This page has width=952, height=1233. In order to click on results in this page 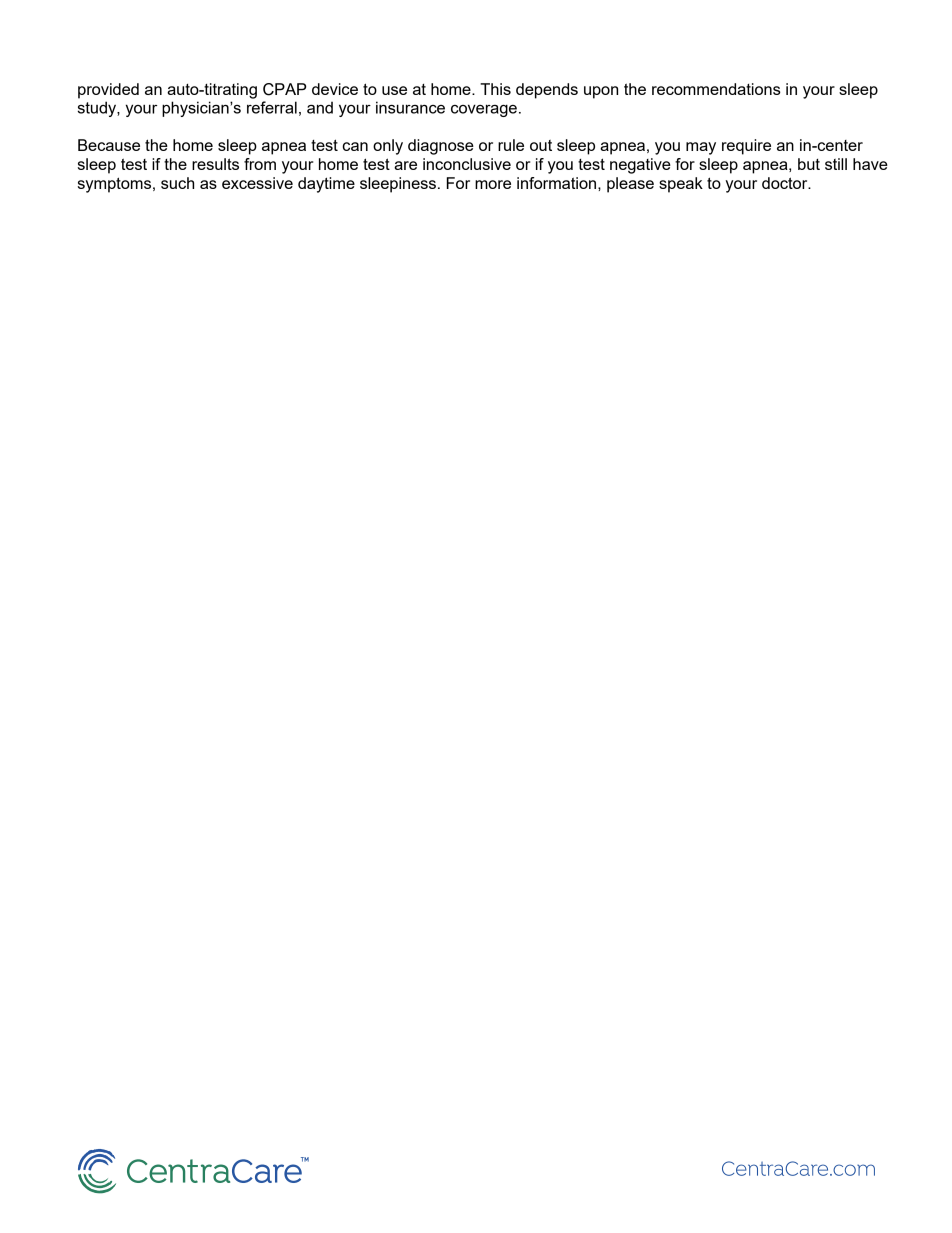, I will do `click(215, 164)`.
